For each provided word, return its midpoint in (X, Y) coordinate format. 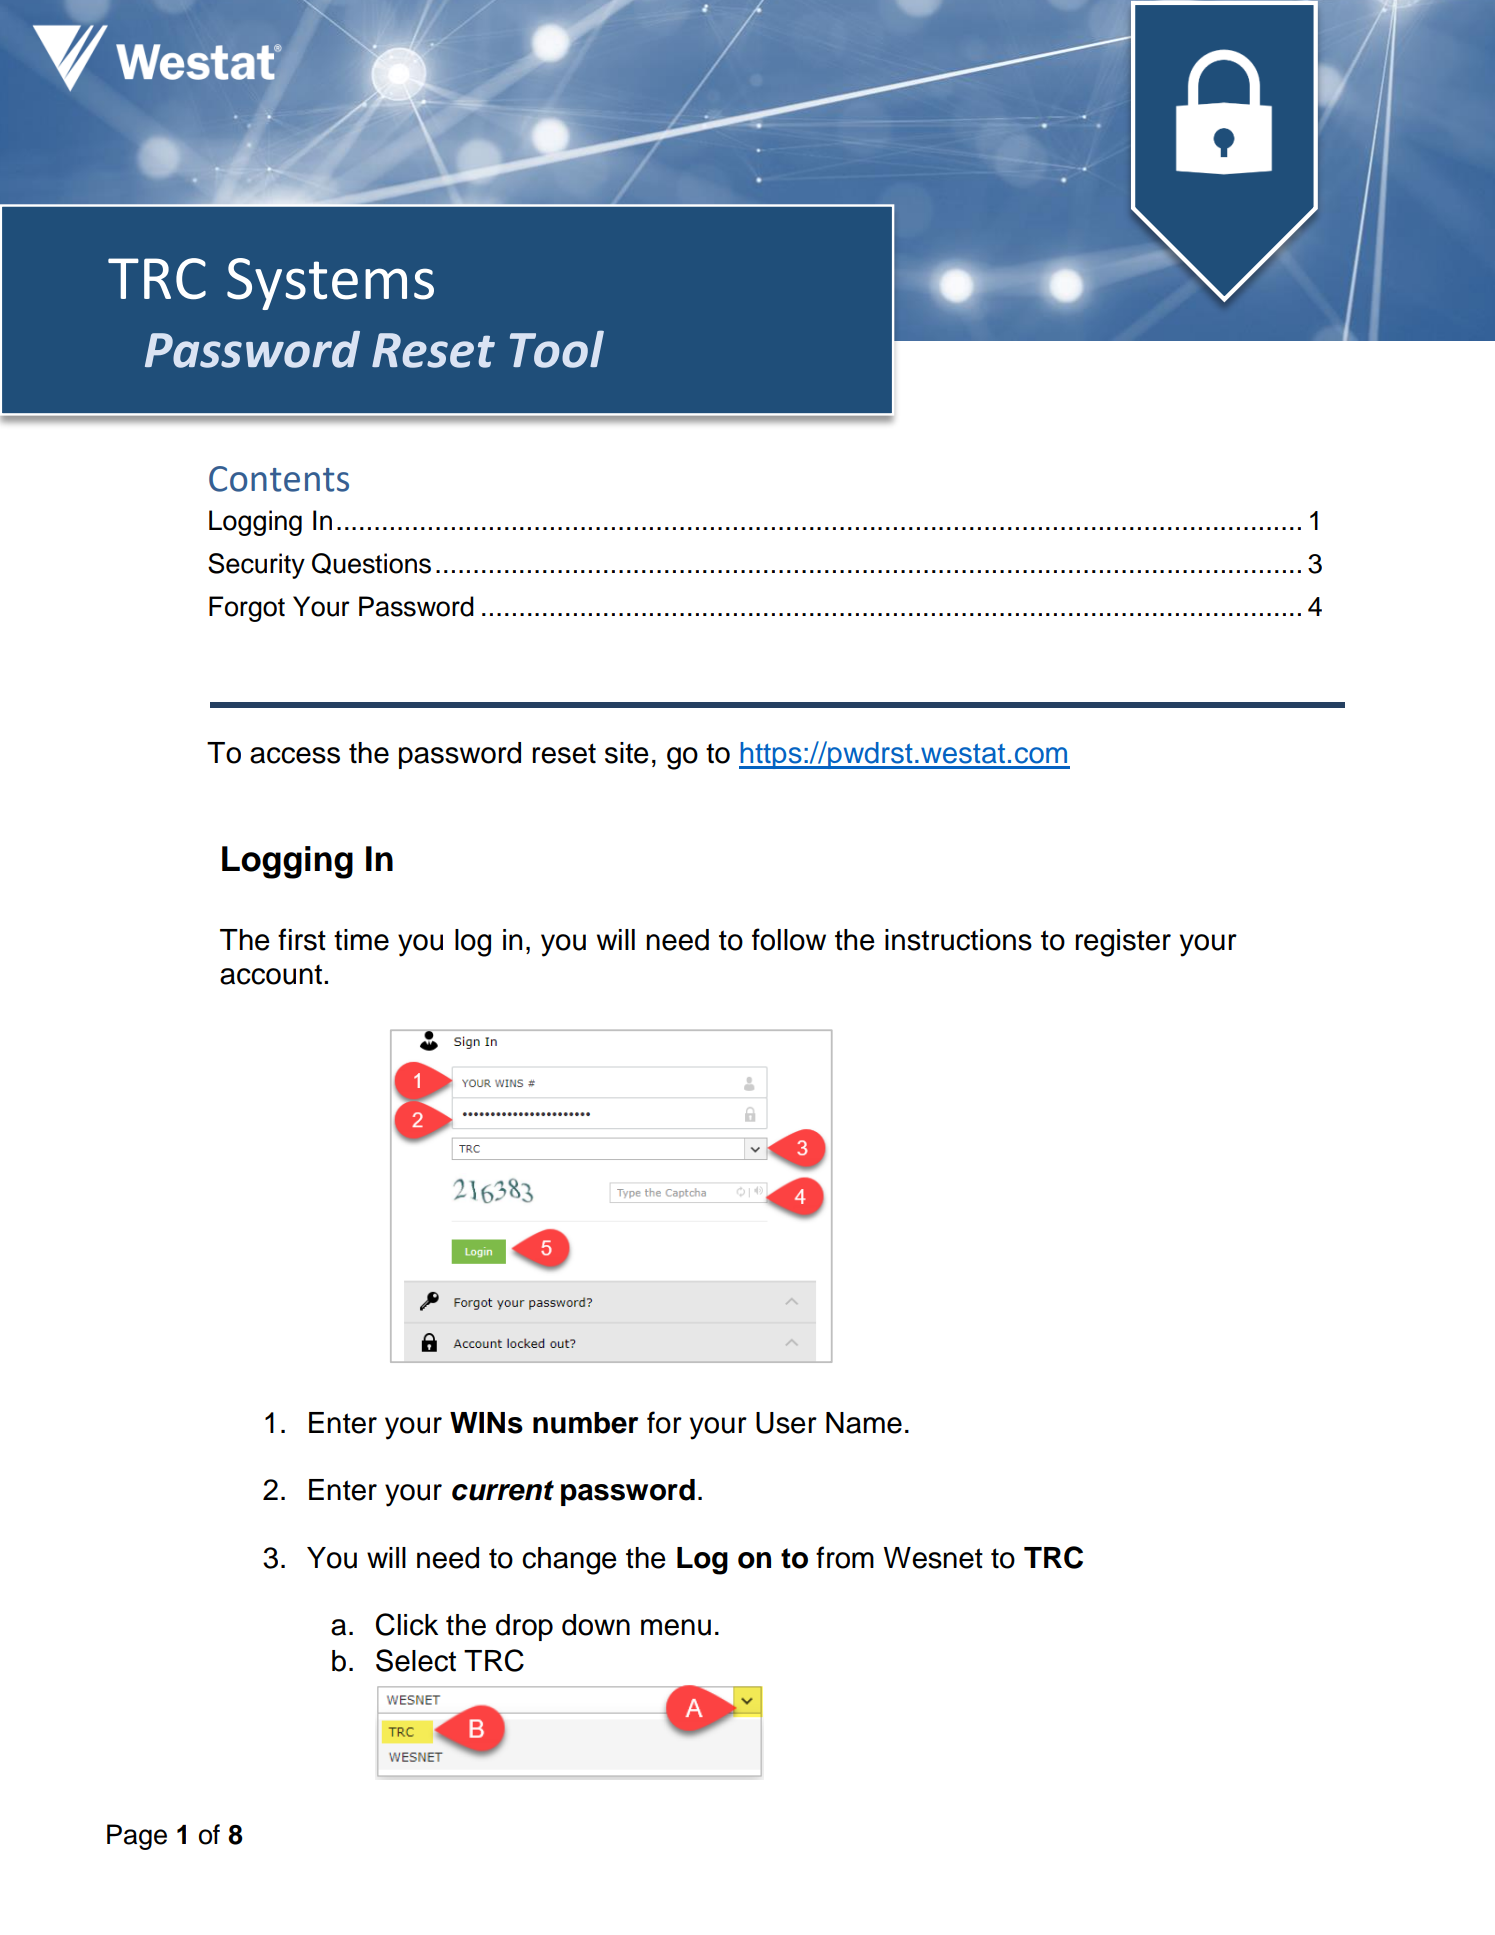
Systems (330, 284)
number (585, 1423)
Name (864, 1423)
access (295, 755)
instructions (958, 940)
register (1123, 943)
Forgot (247, 609)
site (627, 753)
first (302, 939)
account (272, 974)
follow (789, 939)
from (845, 1557)
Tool (557, 349)
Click (407, 1624)
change (569, 1561)
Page (137, 1837)
